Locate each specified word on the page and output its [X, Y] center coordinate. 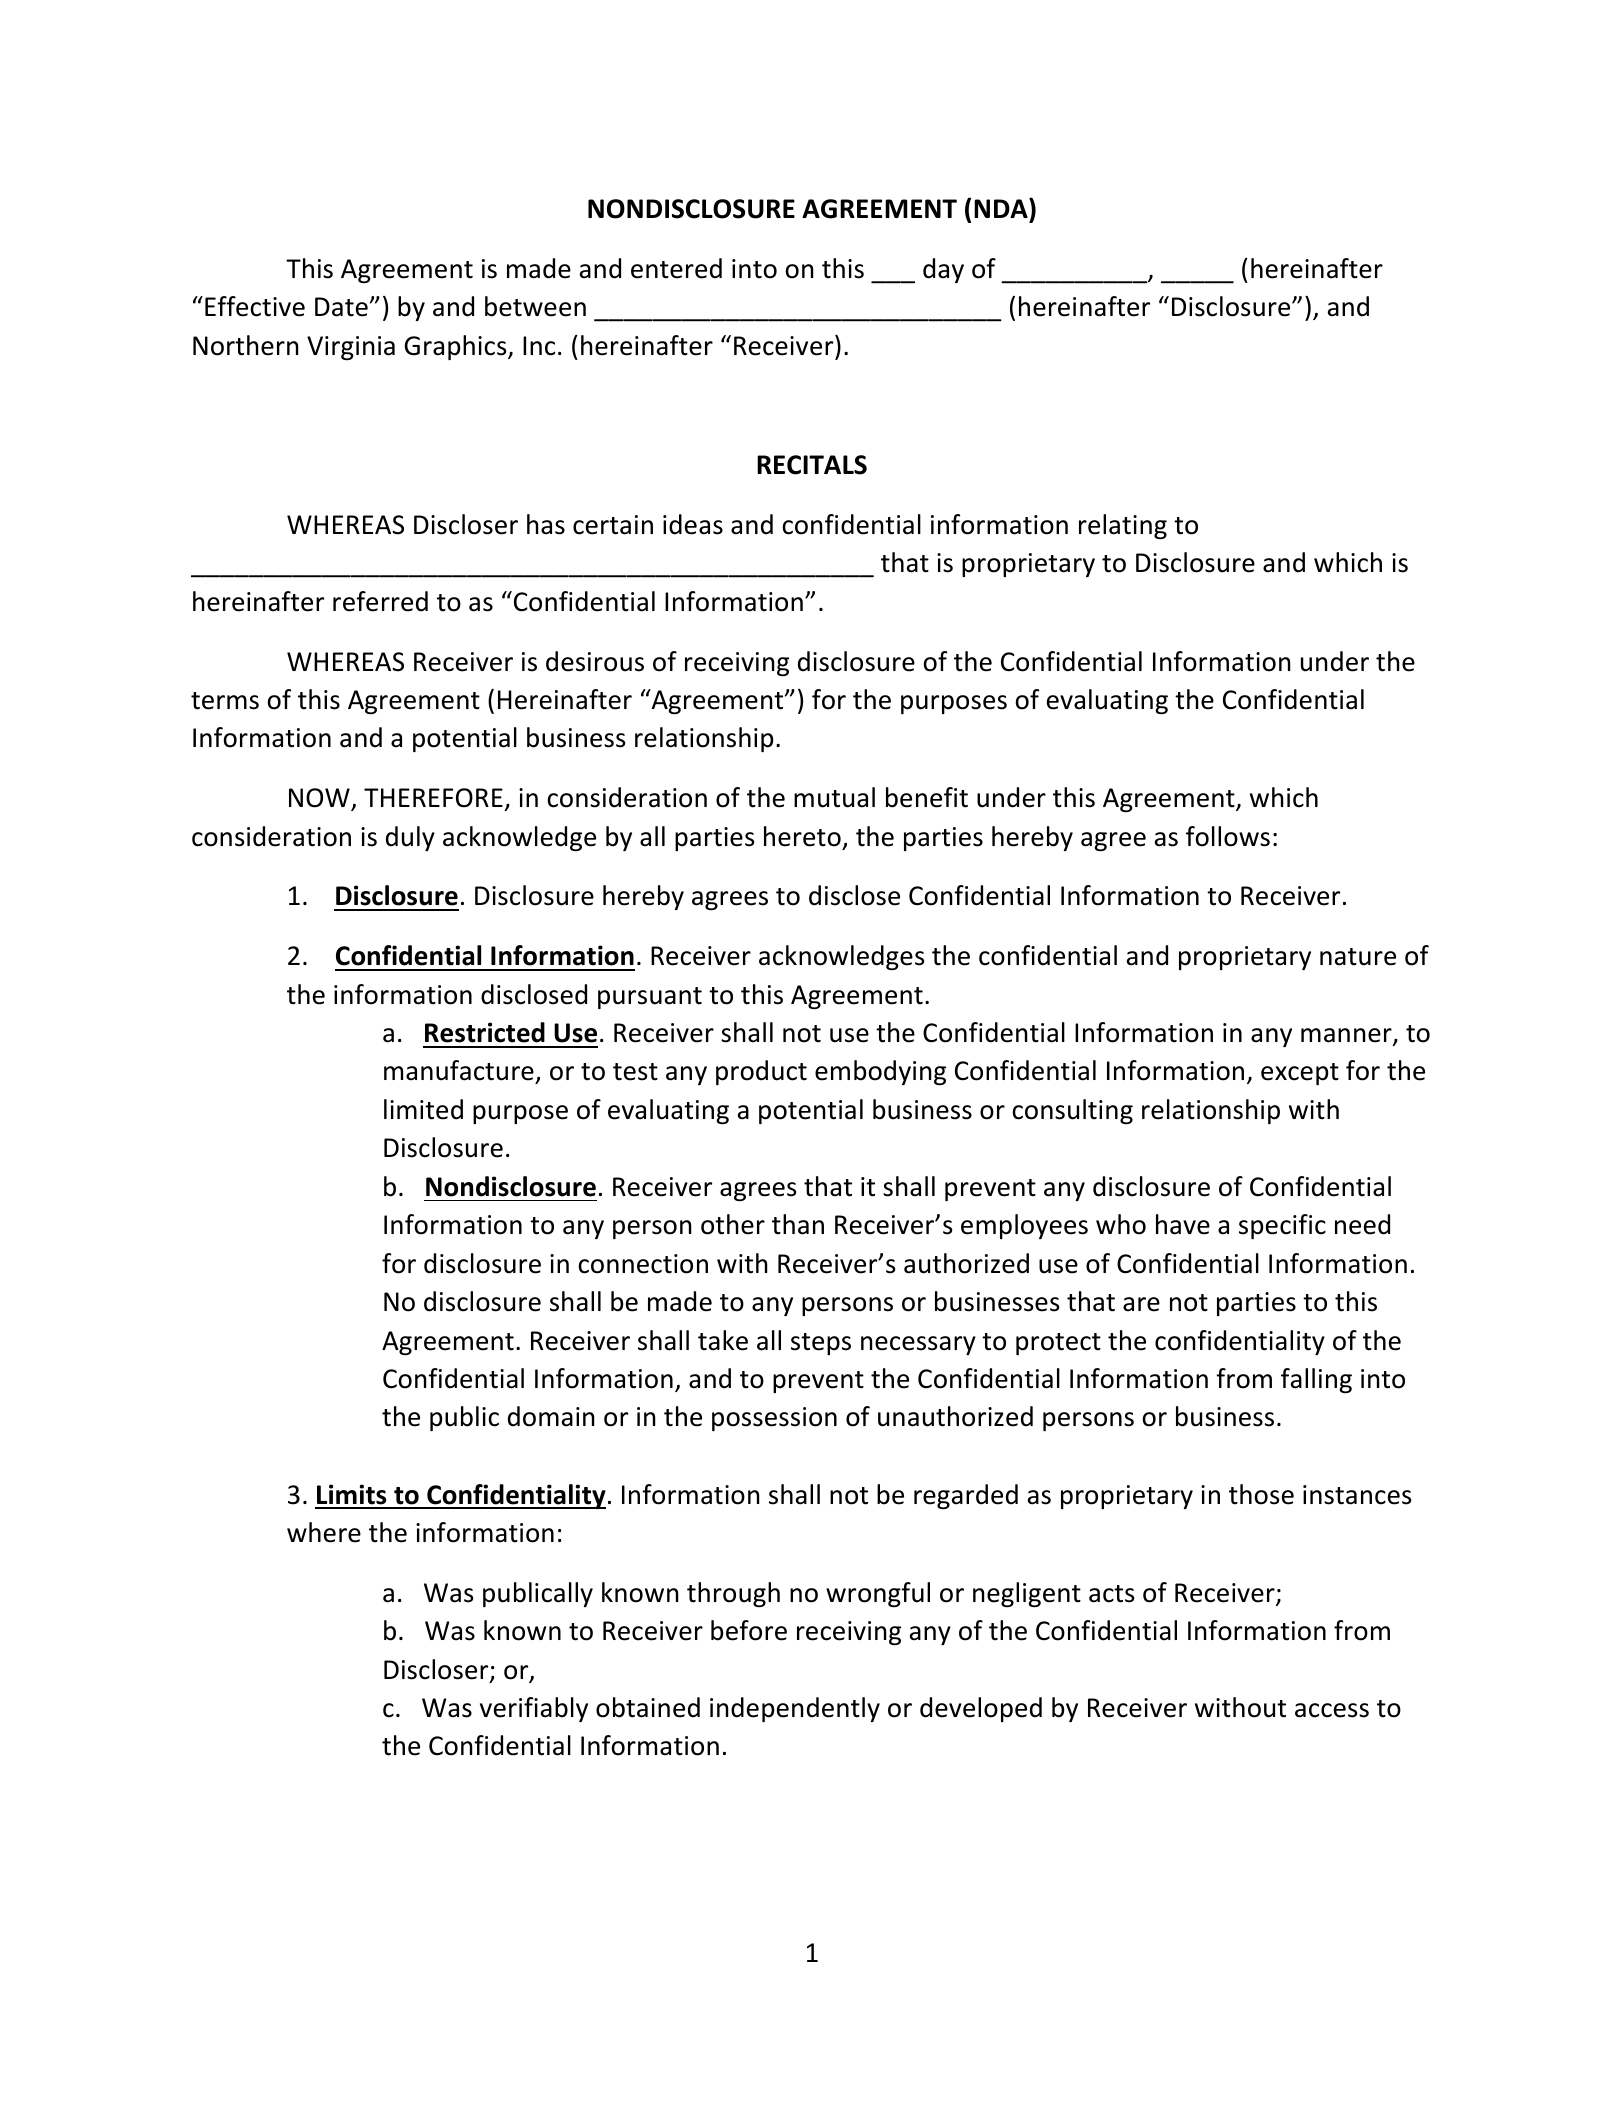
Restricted [485, 1032]
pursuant [650, 998]
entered [676, 268]
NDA [1002, 208]
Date [341, 307]
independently [795, 1709]
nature [1358, 957]
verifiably [534, 1709]
